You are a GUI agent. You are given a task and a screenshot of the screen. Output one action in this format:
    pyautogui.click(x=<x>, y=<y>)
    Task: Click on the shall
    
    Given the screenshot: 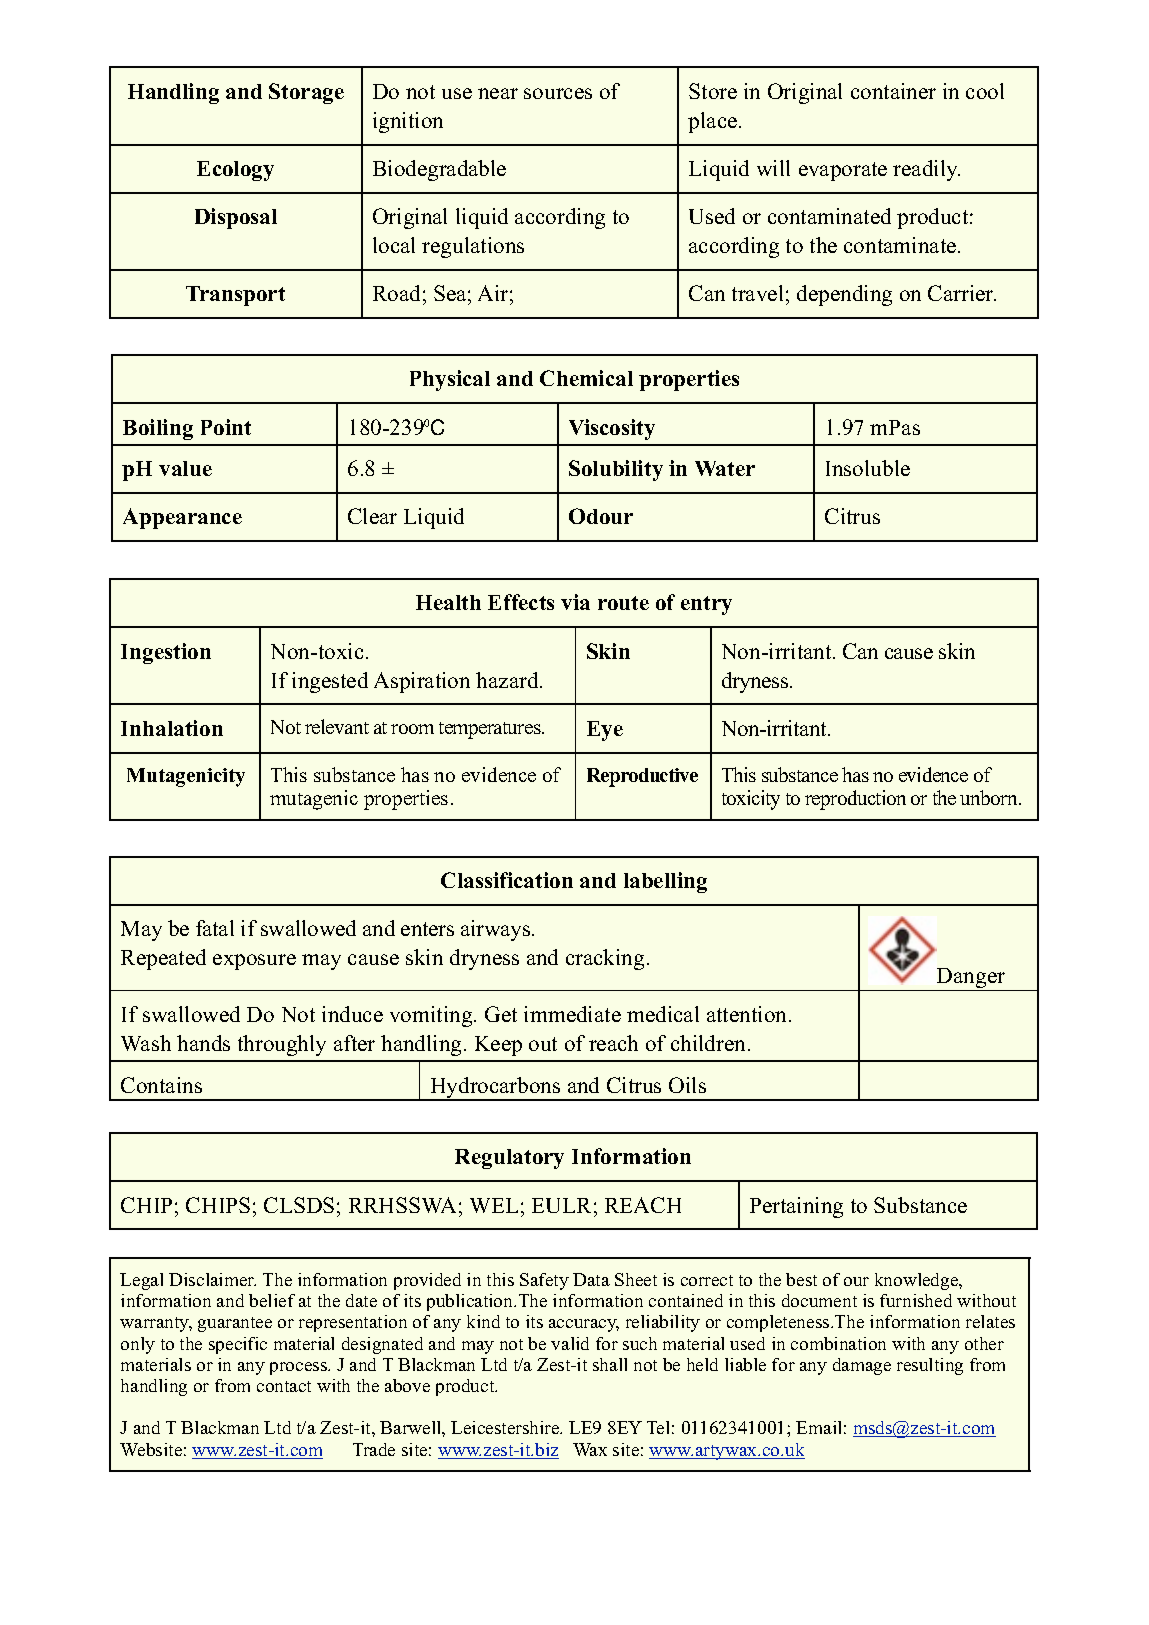 What is the action you would take?
    pyautogui.click(x=610, y=1364)
